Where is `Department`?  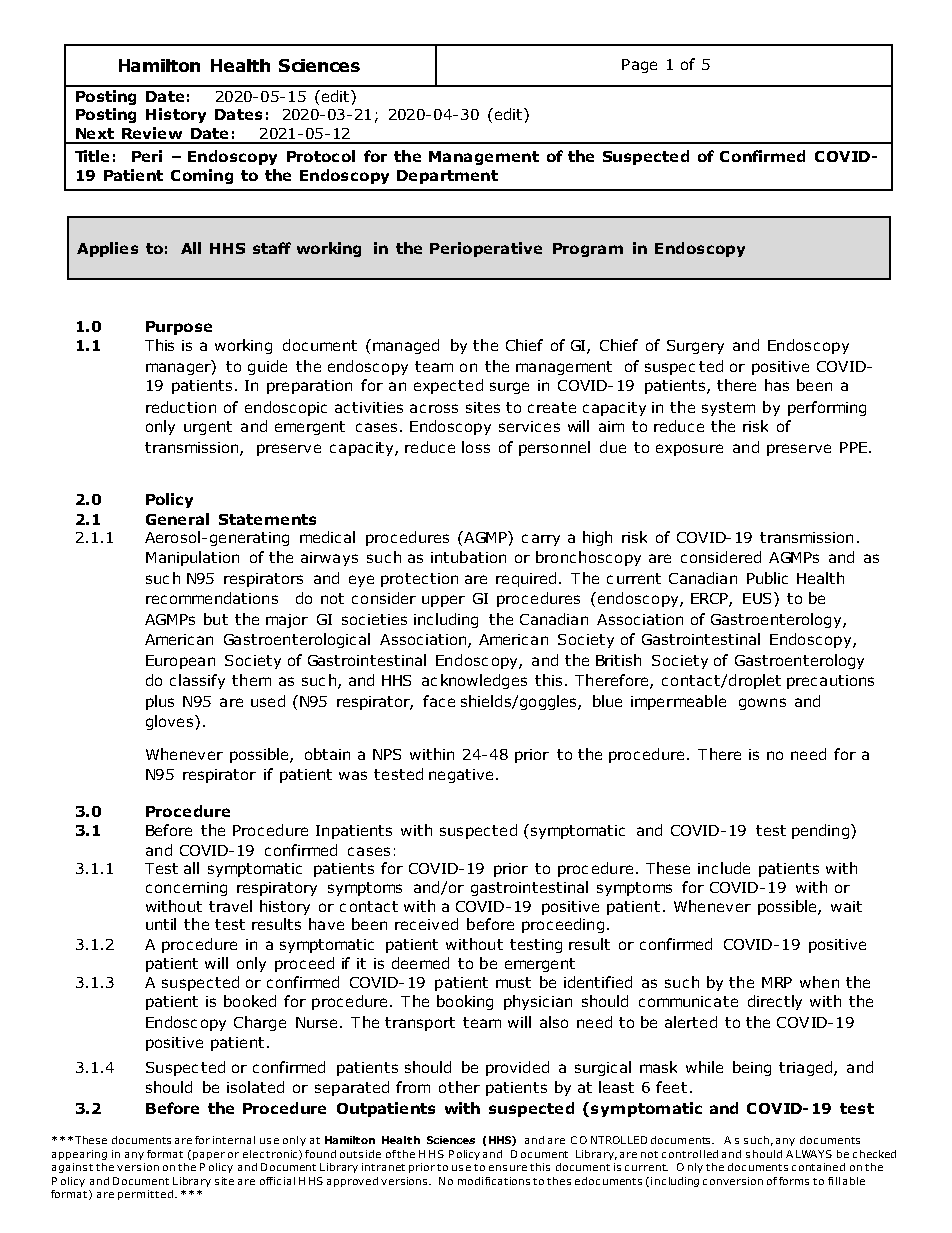
Department is located at coordinates (447, 177).
